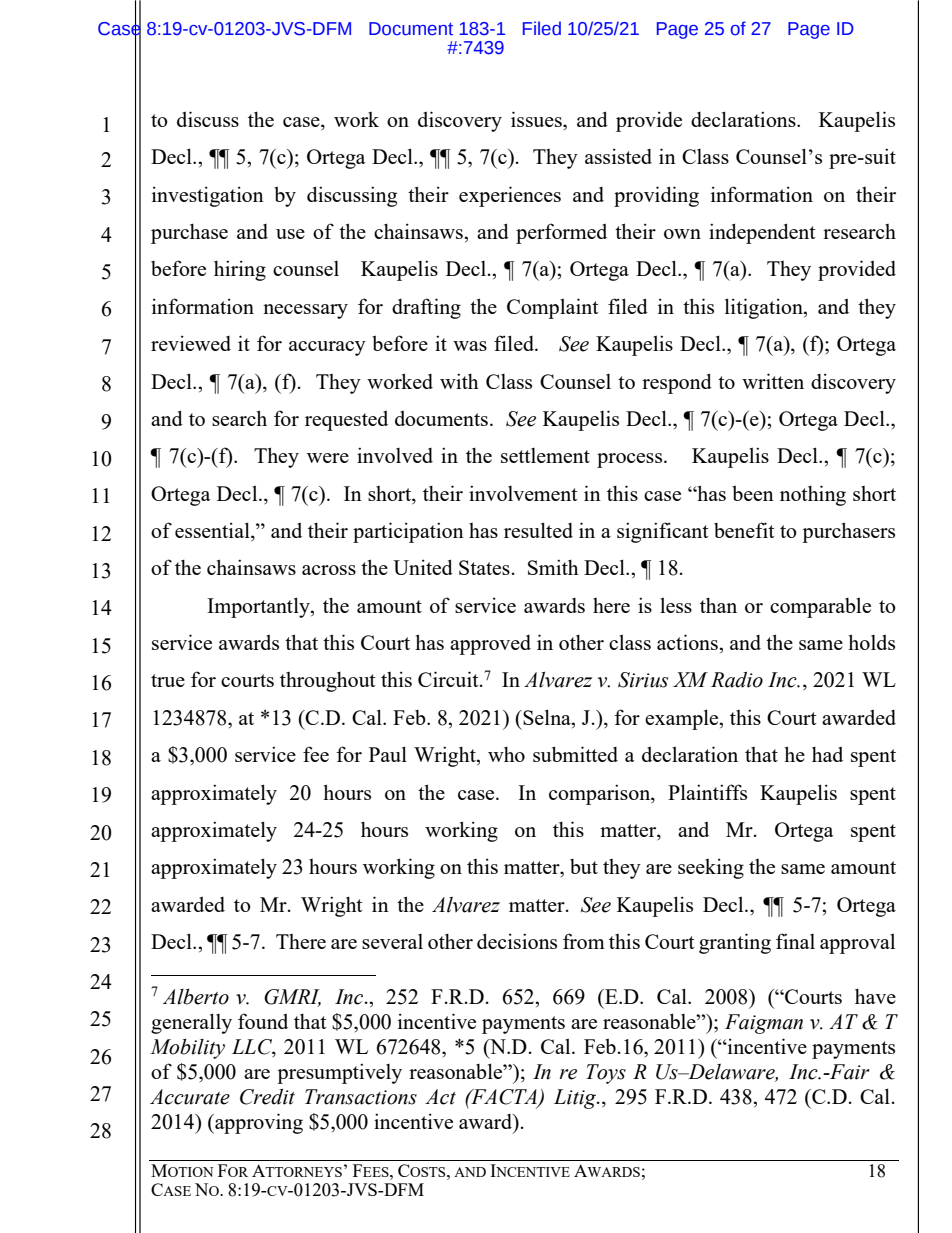 This image has height=1233, width=952. Describe the element at coordinates (545, 455) in the image. I see `settlement` at that location.
